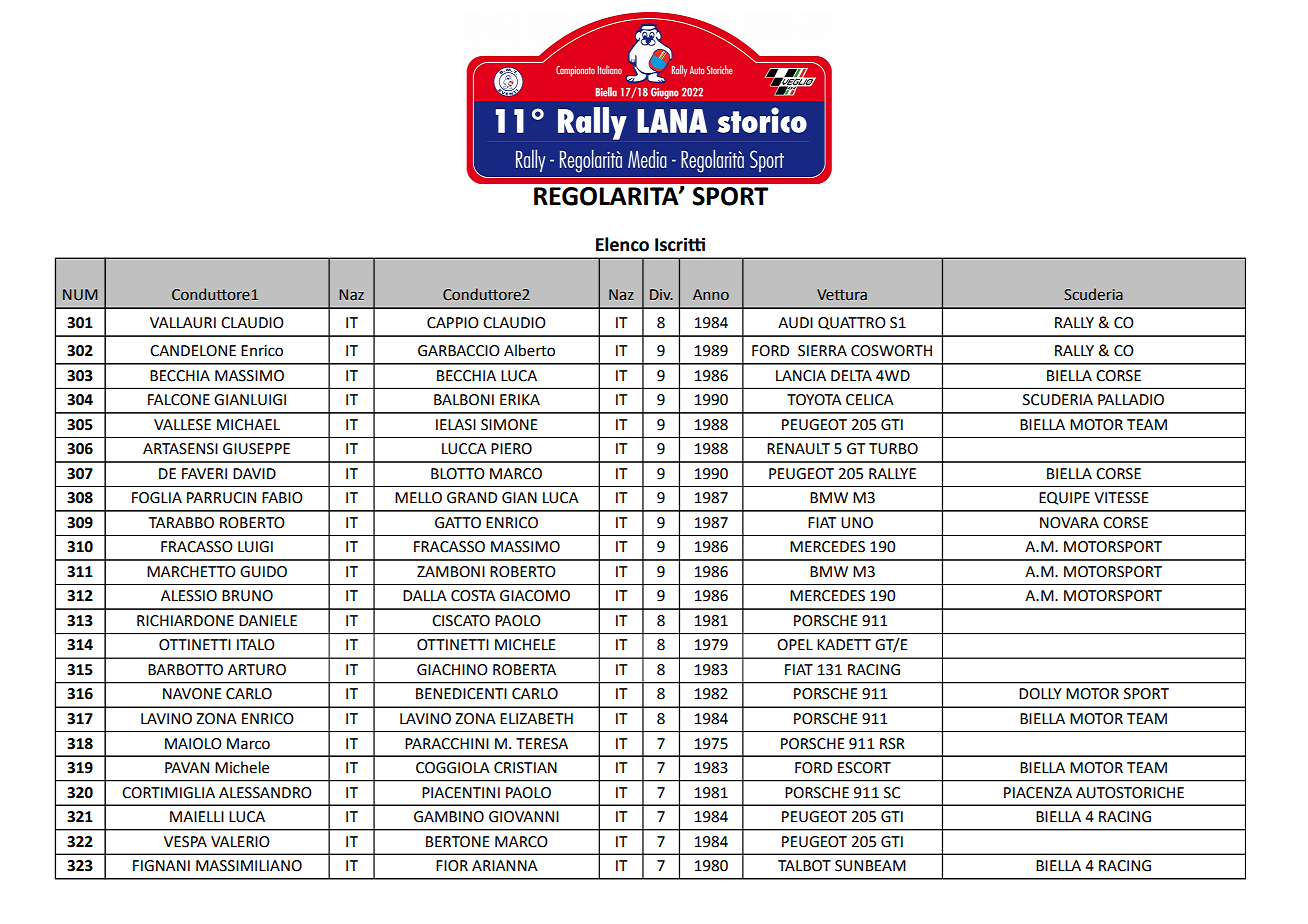  Describe the element at coordinates (1040, 694) in the screenshot. I see `DOLLY` at that location.
